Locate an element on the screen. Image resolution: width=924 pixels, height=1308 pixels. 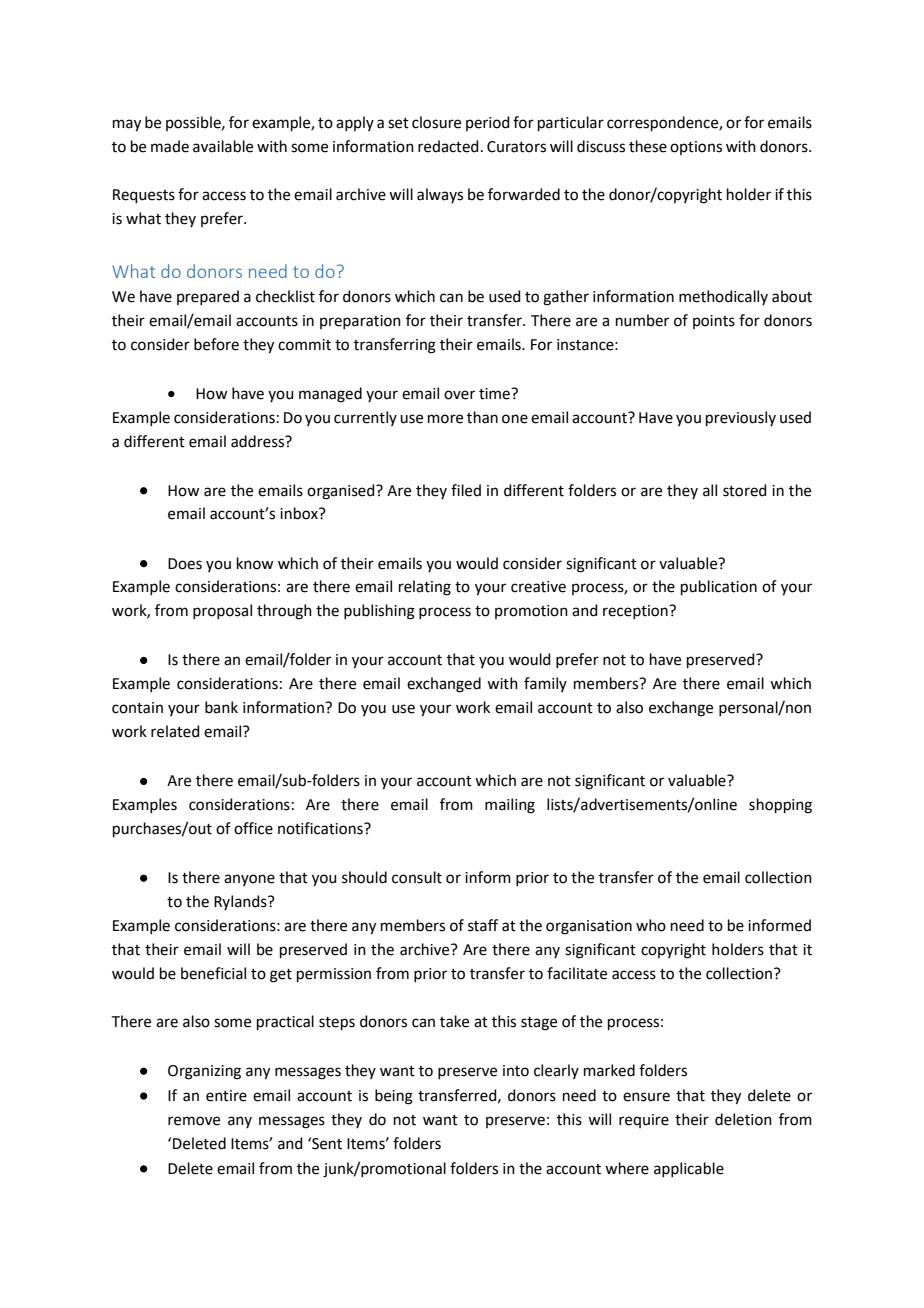
office is located at coordinates (253, 828).
